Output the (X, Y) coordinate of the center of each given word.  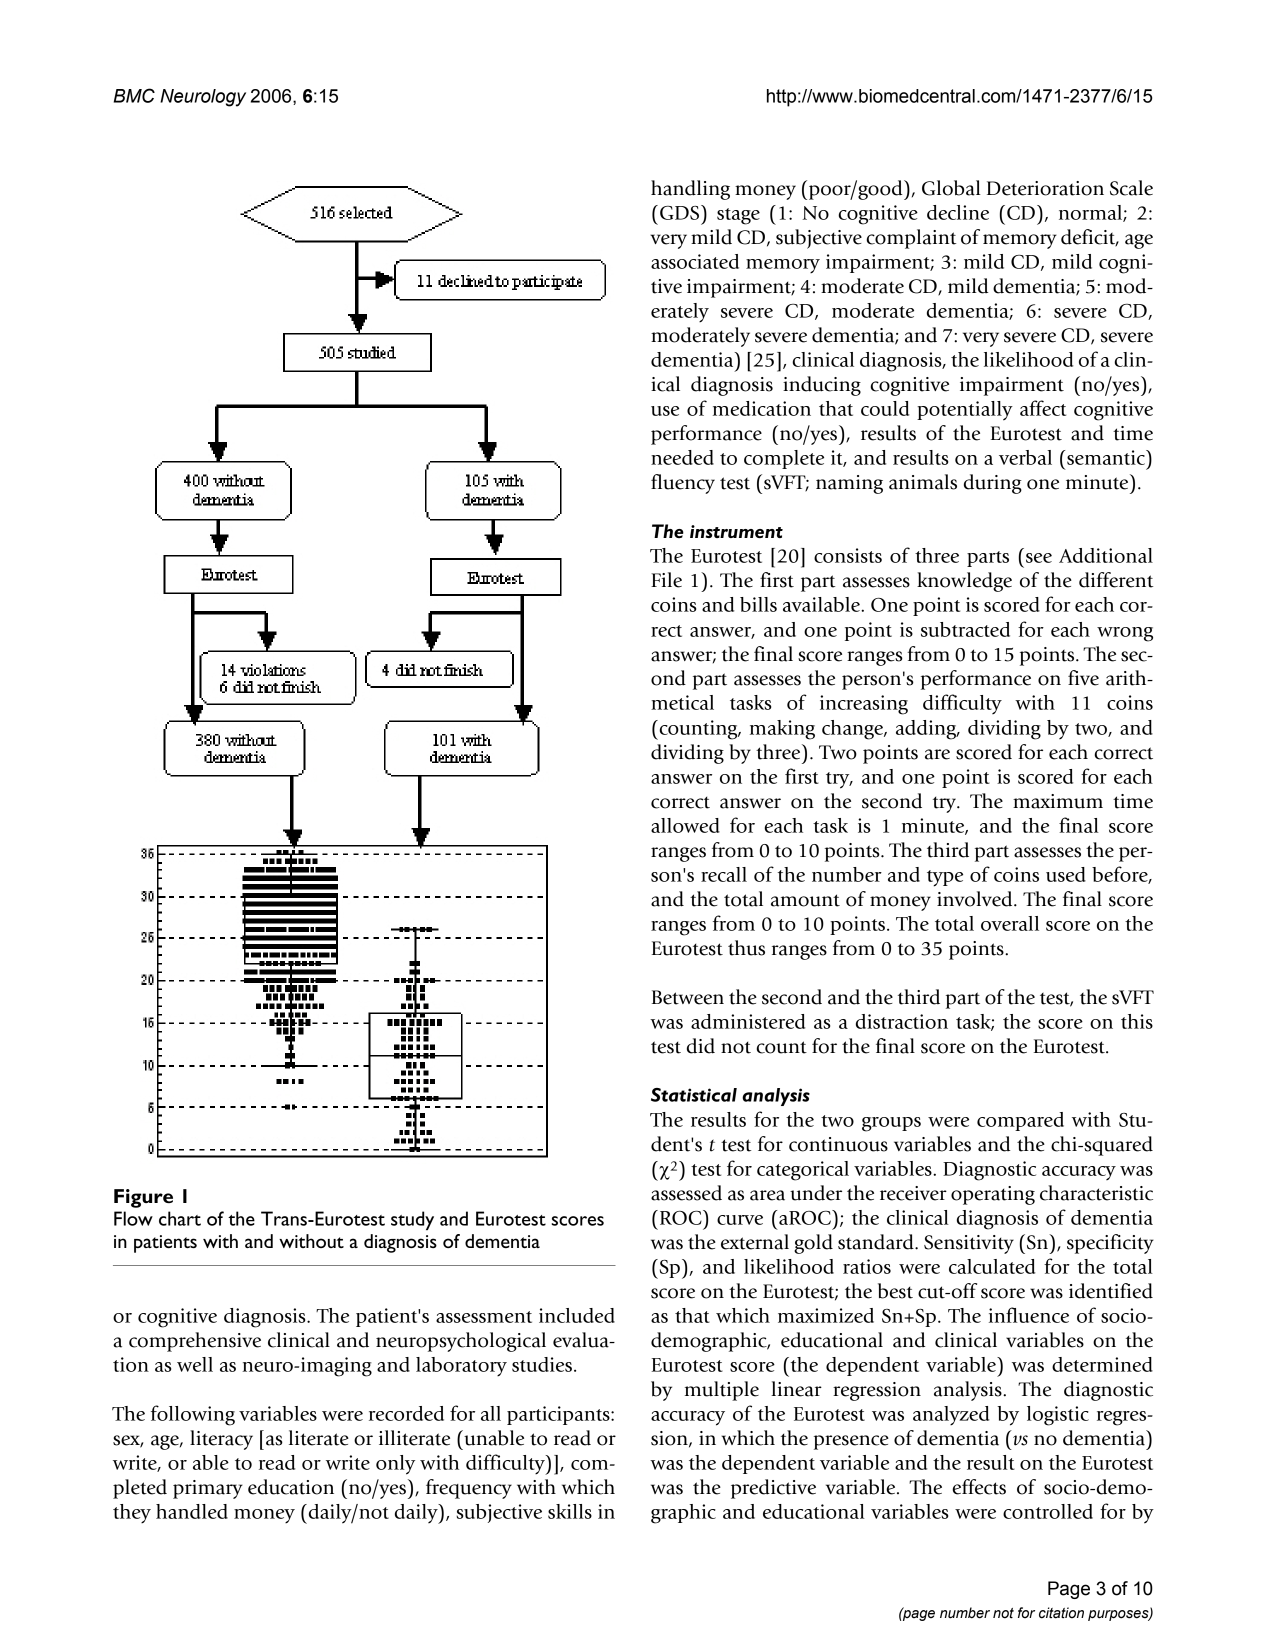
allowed (685, 825)
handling (690, 190)
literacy (221, 1440)
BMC (134, 95)
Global (951, 188)
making (782, 730)
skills (570, 1511)
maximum (1058, 801)
